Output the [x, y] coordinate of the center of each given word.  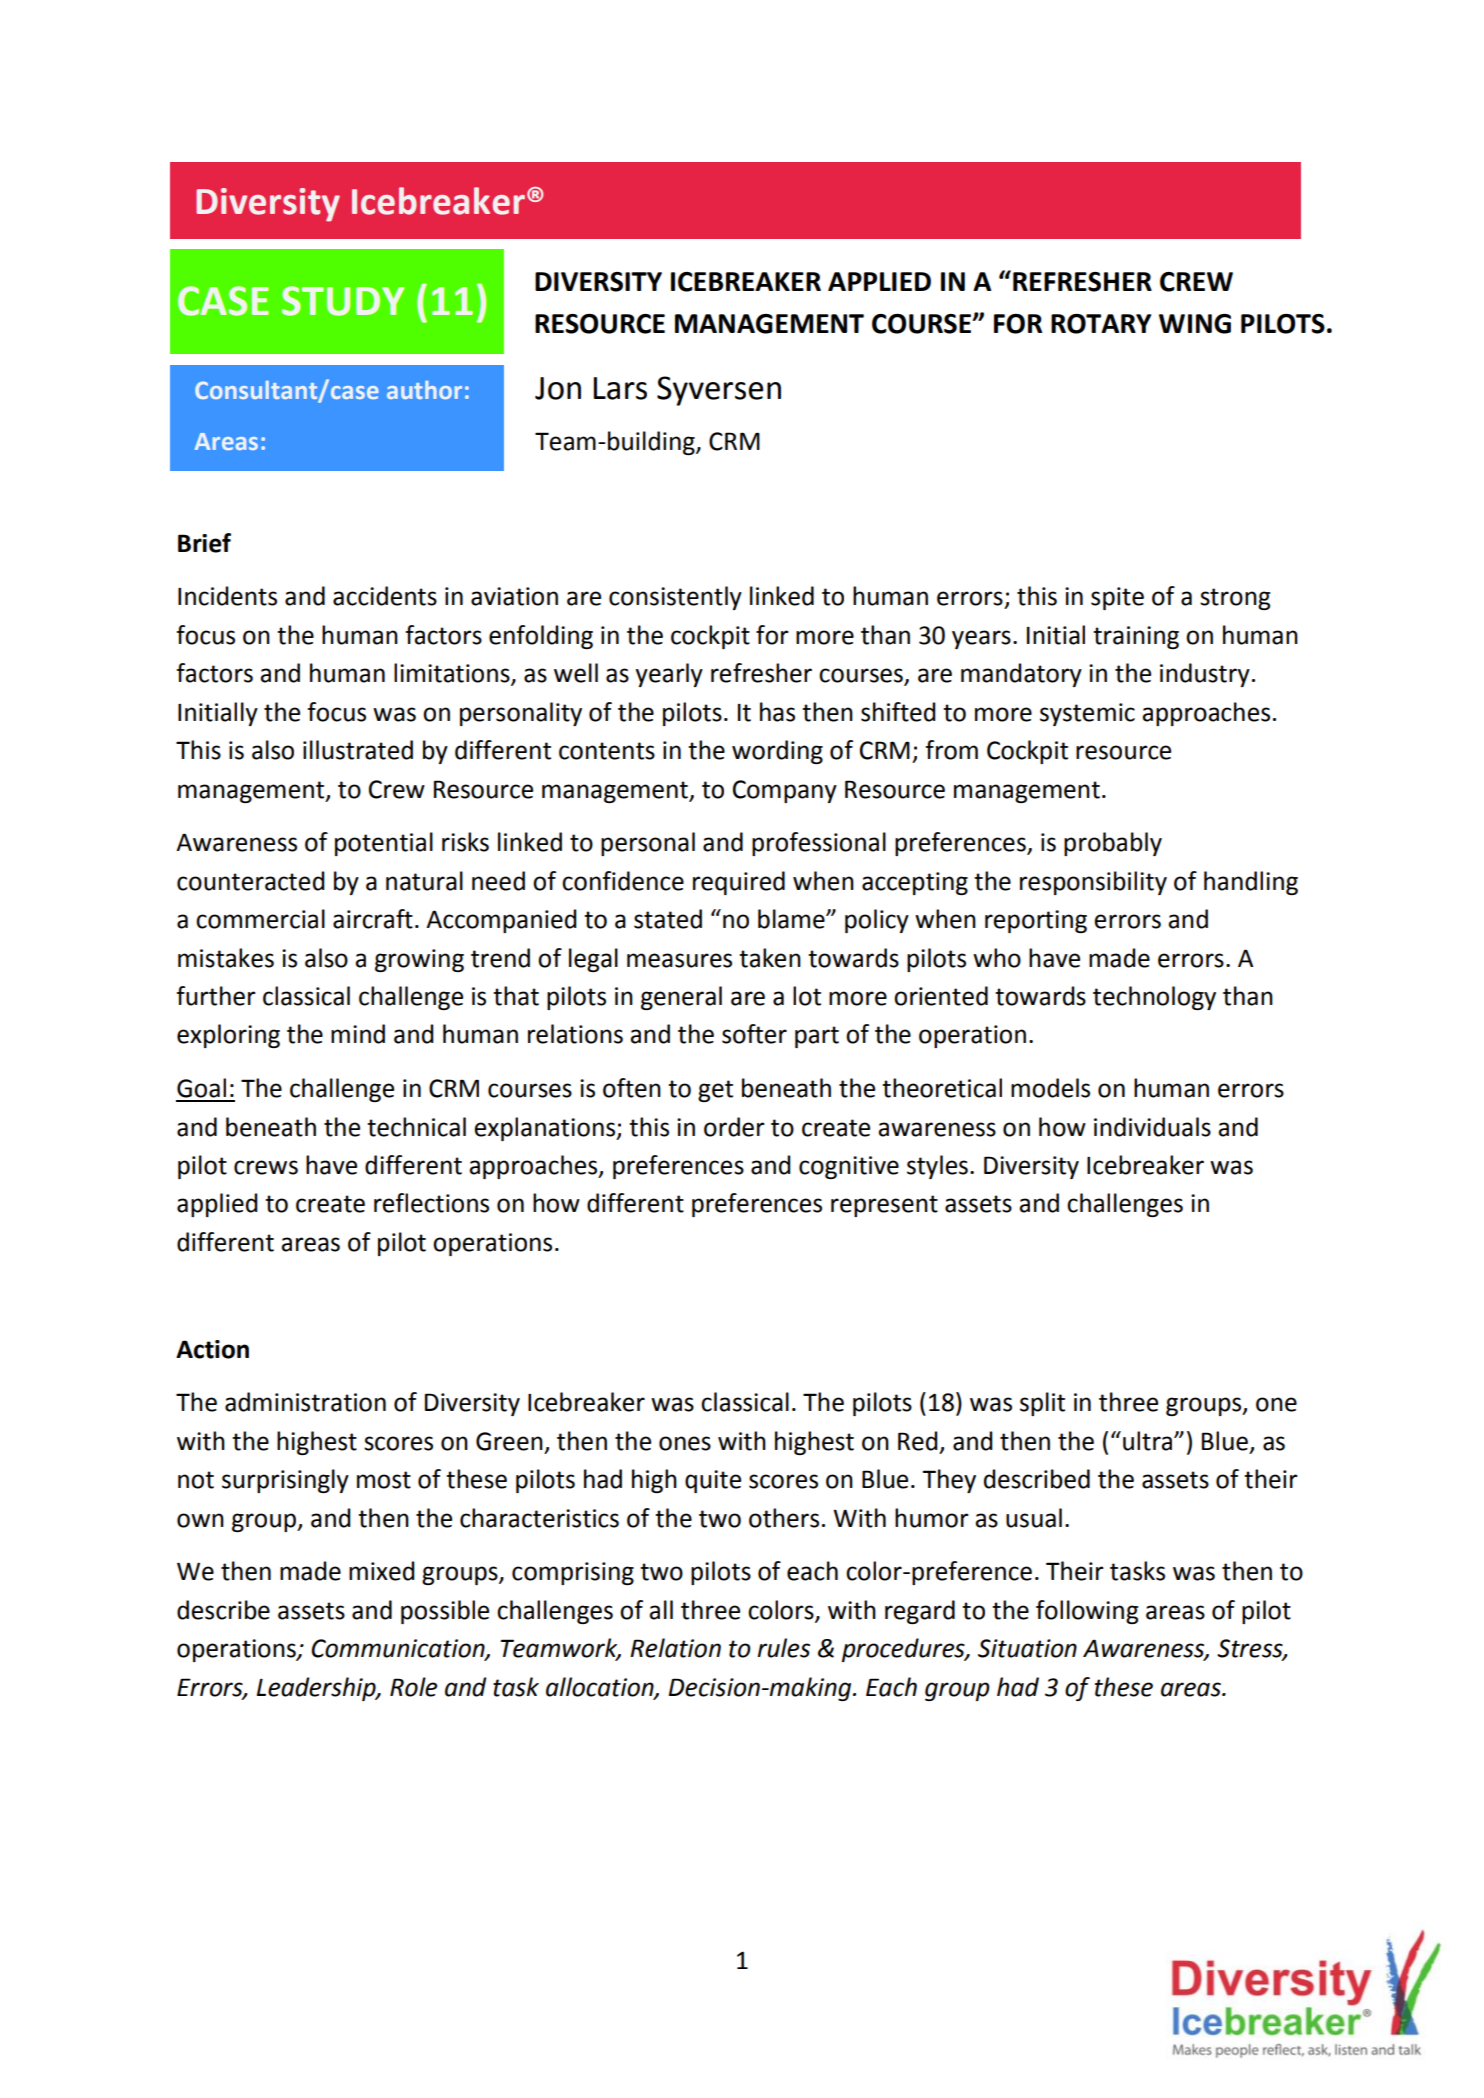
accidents [385, 596]
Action [212, 1349]
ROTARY [1101, 324]
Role [413, 1687]
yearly [669, 675]
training [1136, 637]
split [1042, 1404]
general [681, 998]
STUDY [343, 301]
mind [358, 1034]
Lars [620, 388]
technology [1154, 998]
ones [685, 1443]
